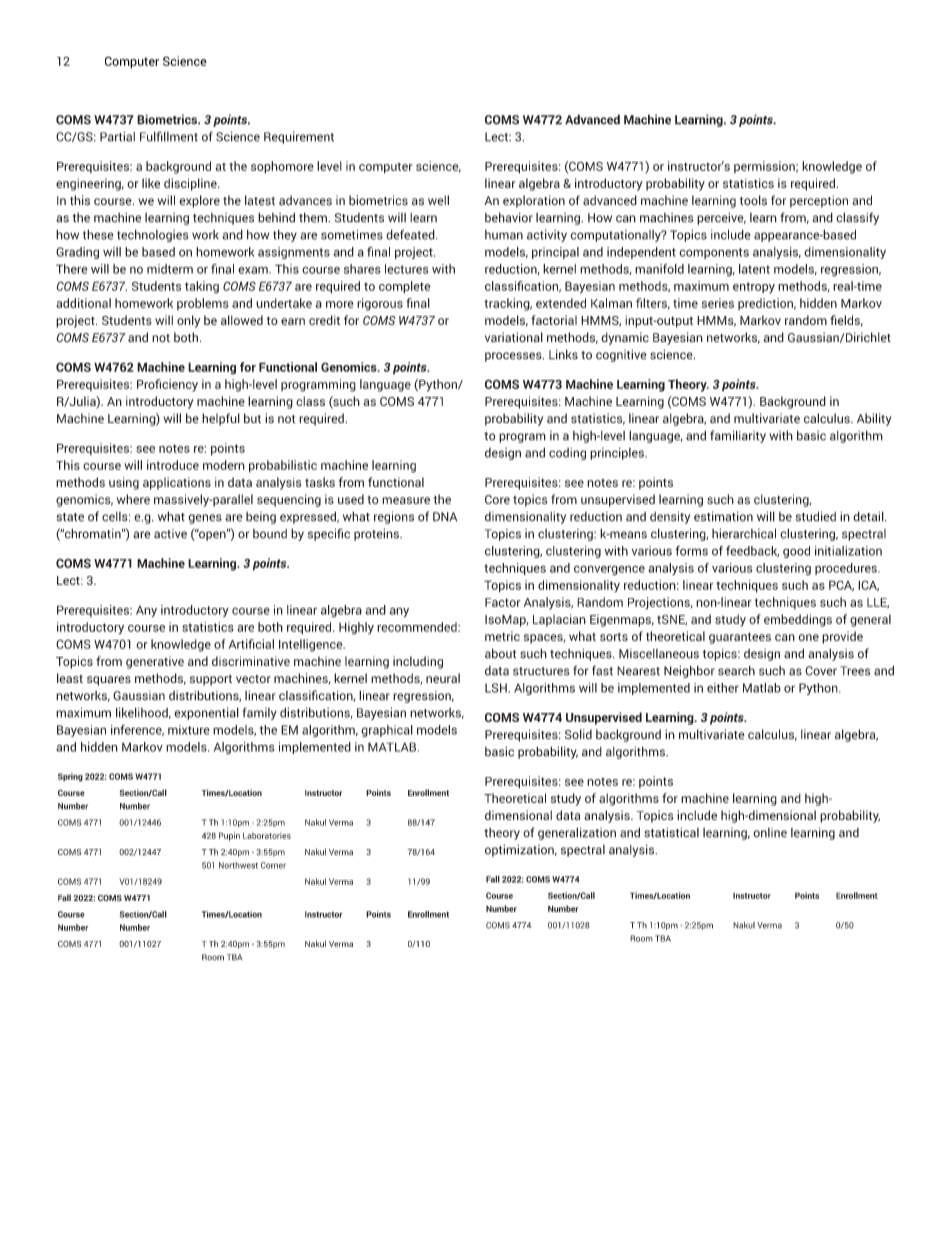 This screenshot has width=952, height=1233. What do you see at coordinates (238, 865) in the screenshot?
I see `Northwest` at bounding box center [238, 865].
